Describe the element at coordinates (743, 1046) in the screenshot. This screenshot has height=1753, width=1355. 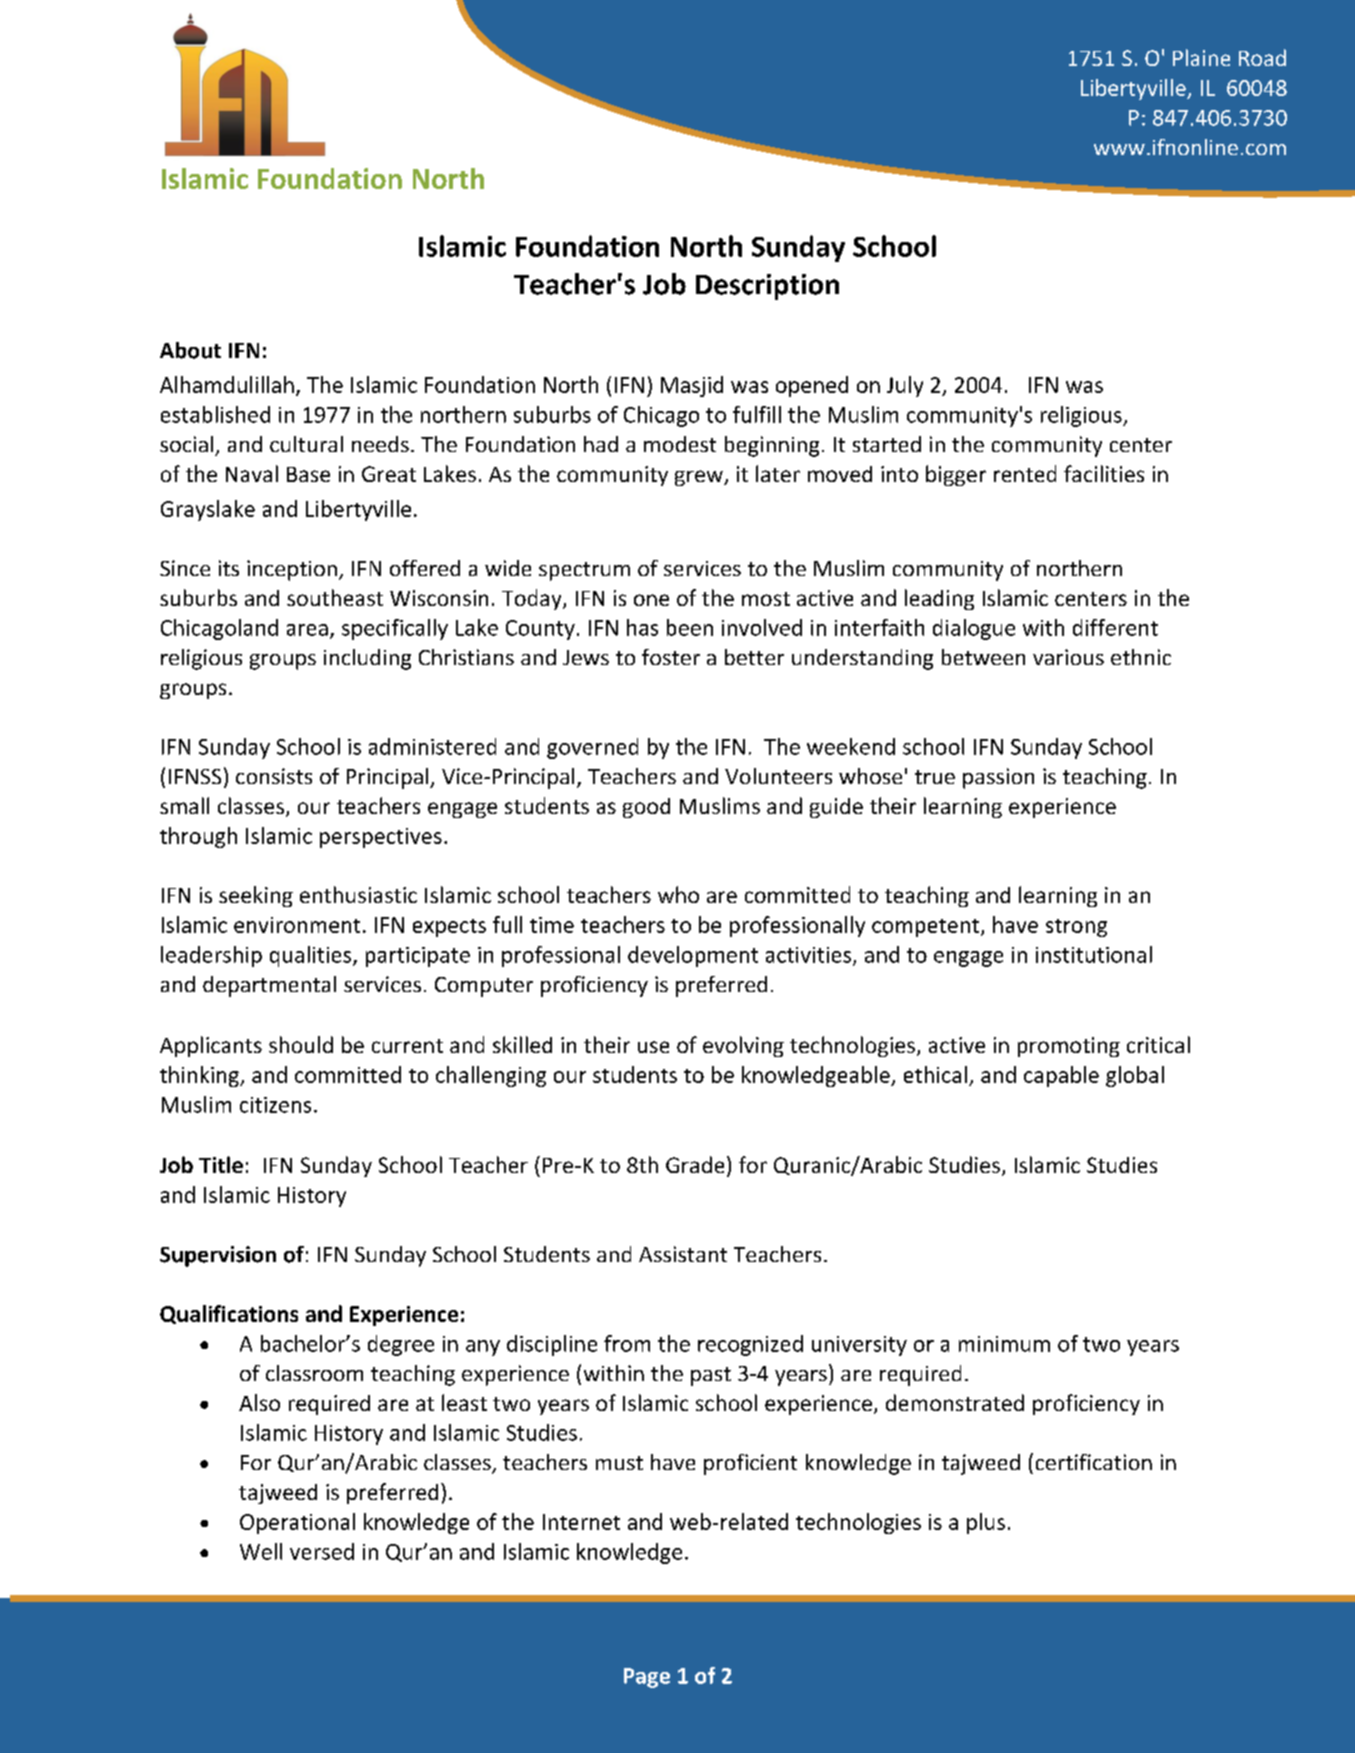
I see `evolving` at that location.
